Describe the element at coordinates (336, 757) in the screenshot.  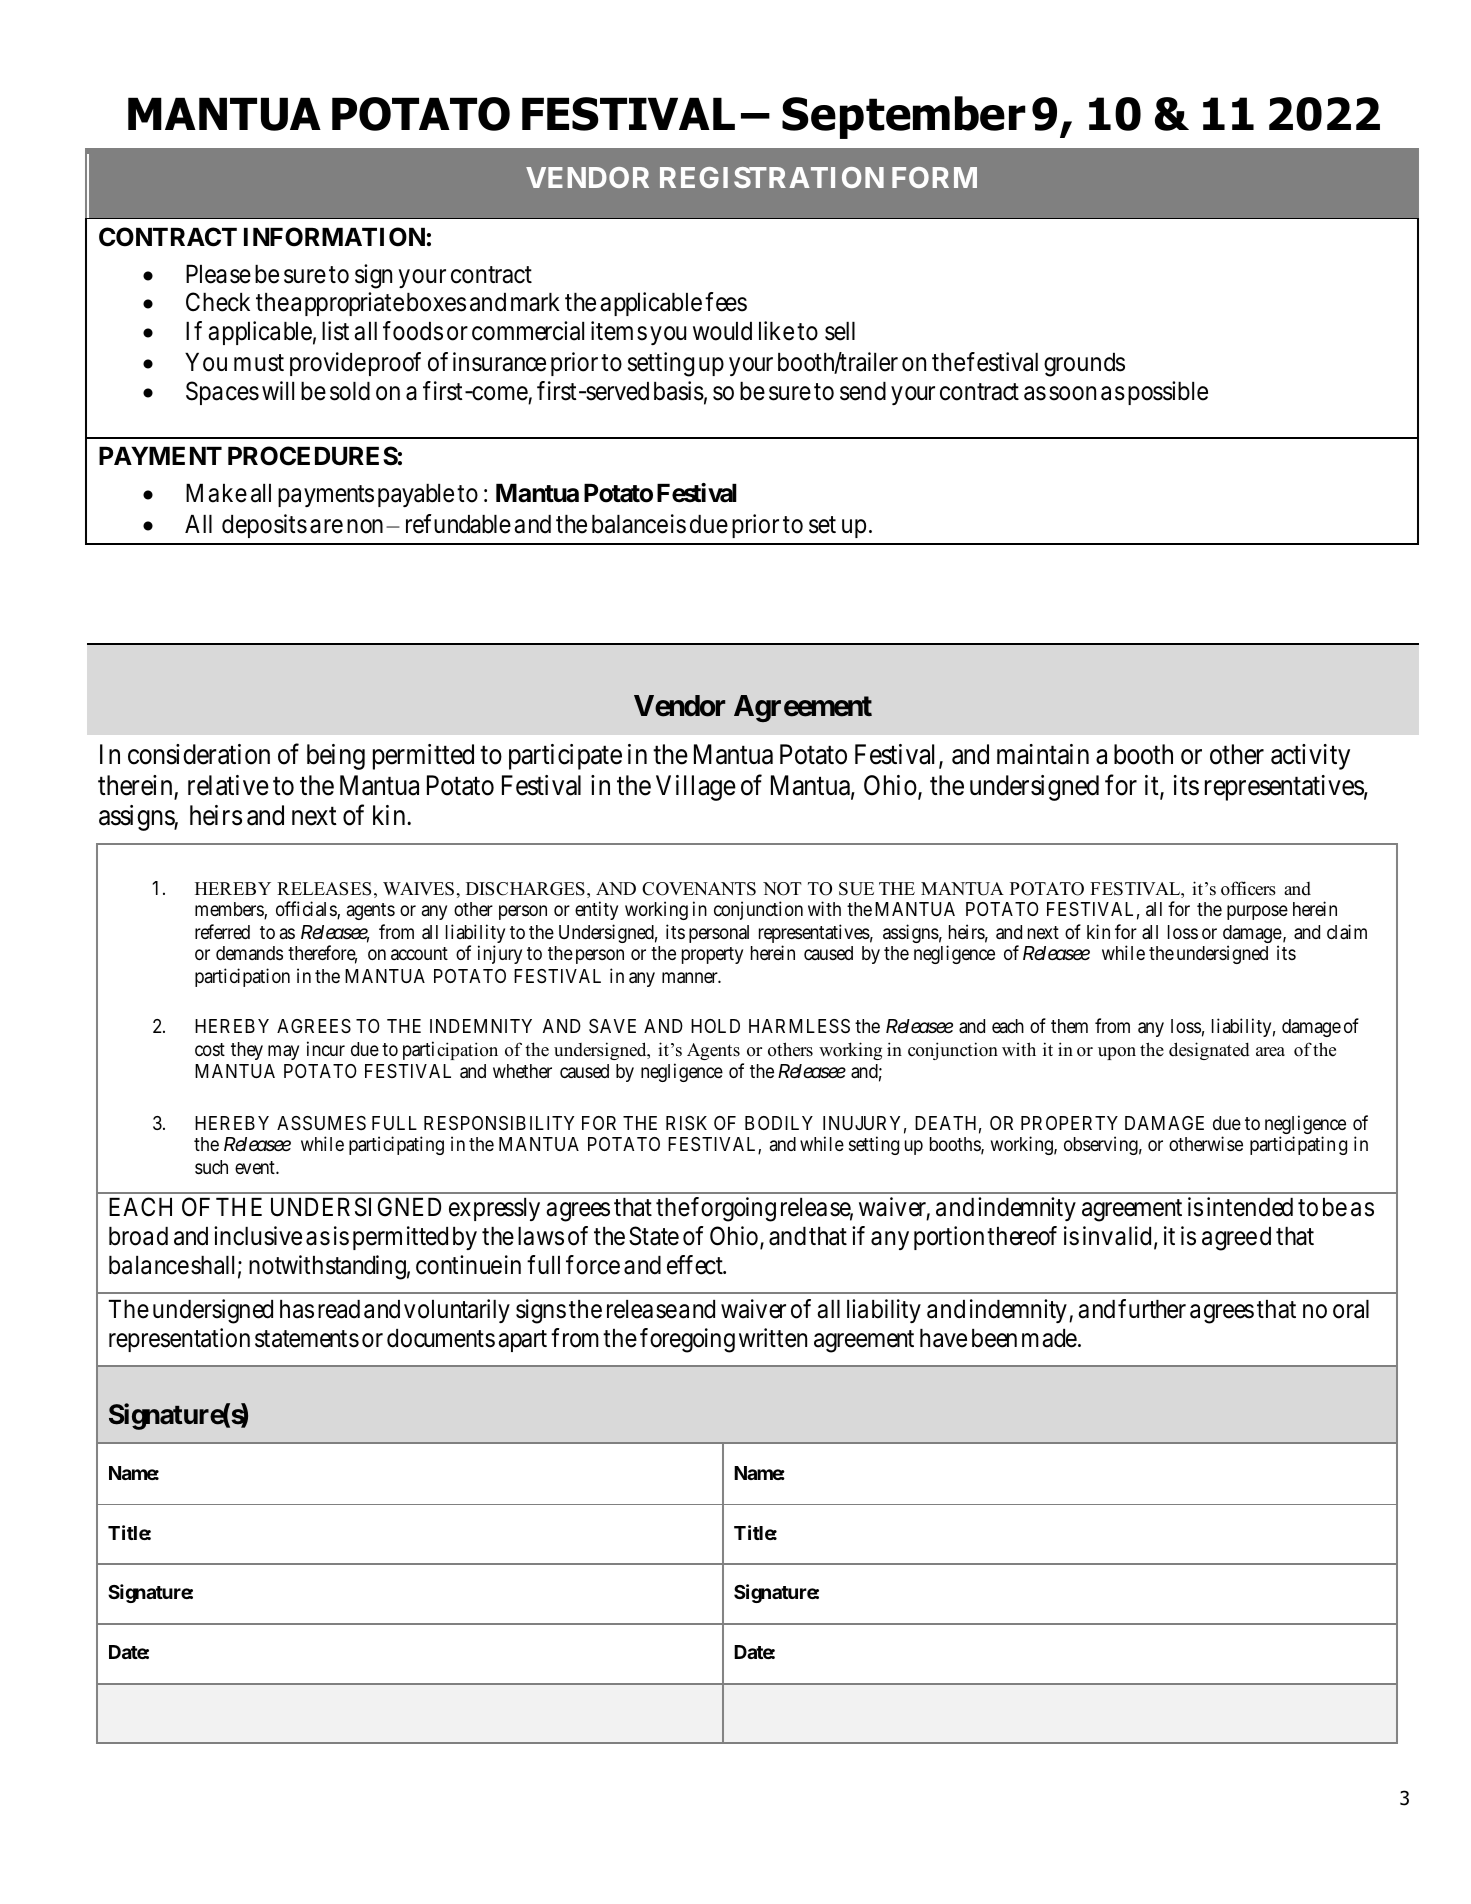
I see `being` at that location.
